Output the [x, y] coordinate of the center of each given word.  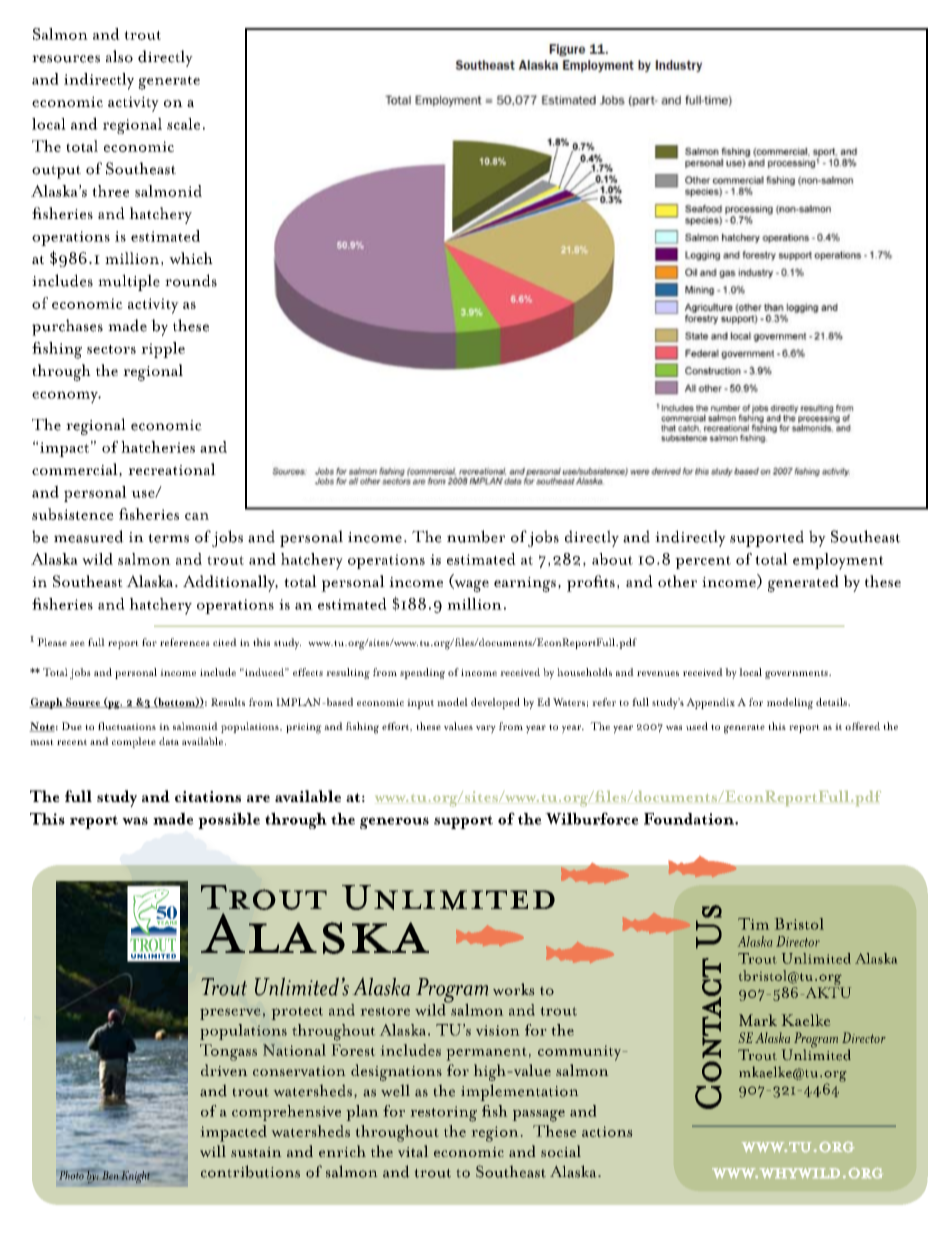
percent [703, 562]
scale [183, 124]
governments [797, 674]
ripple [163, 350]
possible [229, 820]
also [119, 56]
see [77, 643]
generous [394, 823]
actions [607, 1131]
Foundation [690, 819]
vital [413, 1151]
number [476, 536]
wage [470, 586]
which [191, 258]
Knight [137, 1177]
